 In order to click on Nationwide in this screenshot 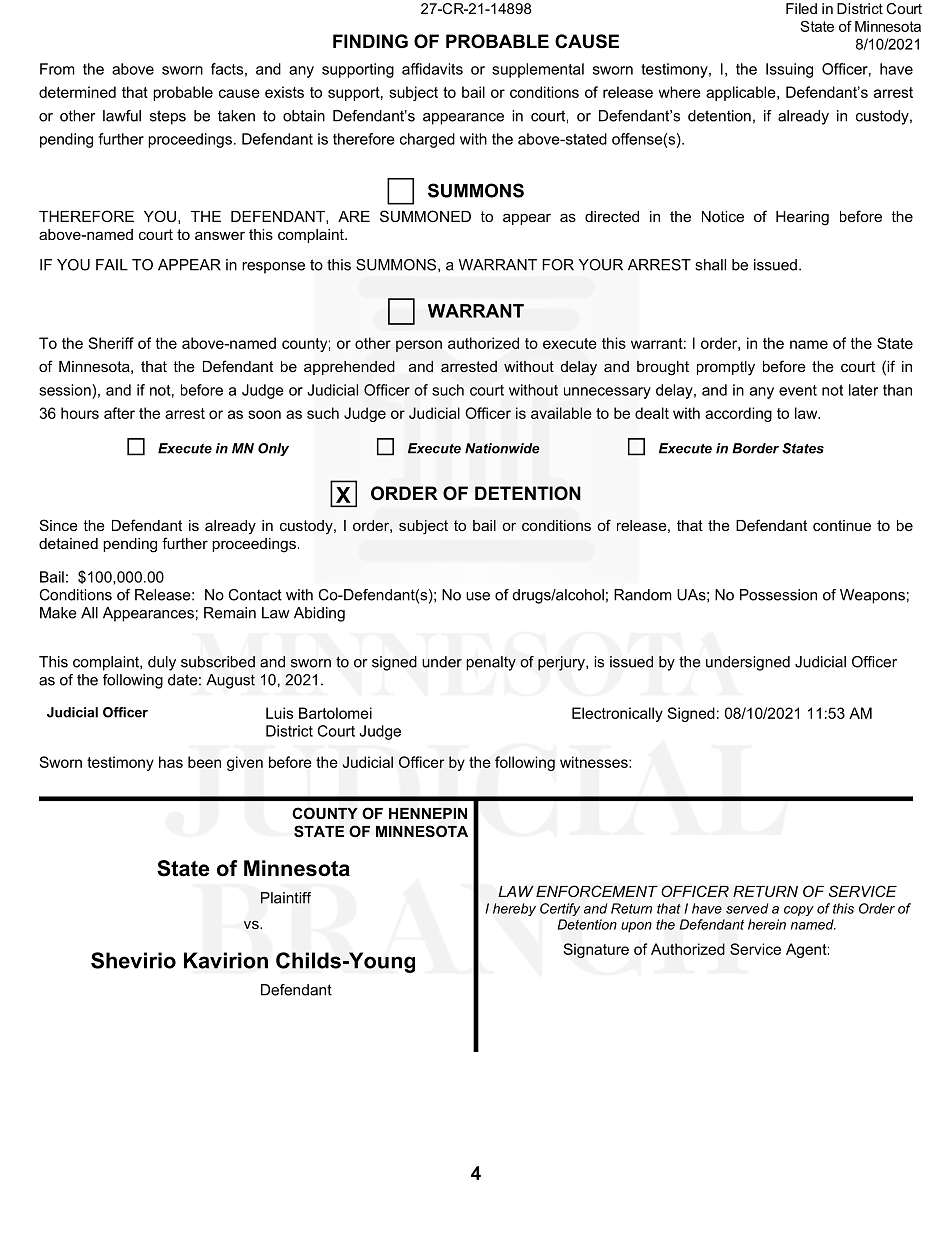, I will do `click(502, 448)`.
